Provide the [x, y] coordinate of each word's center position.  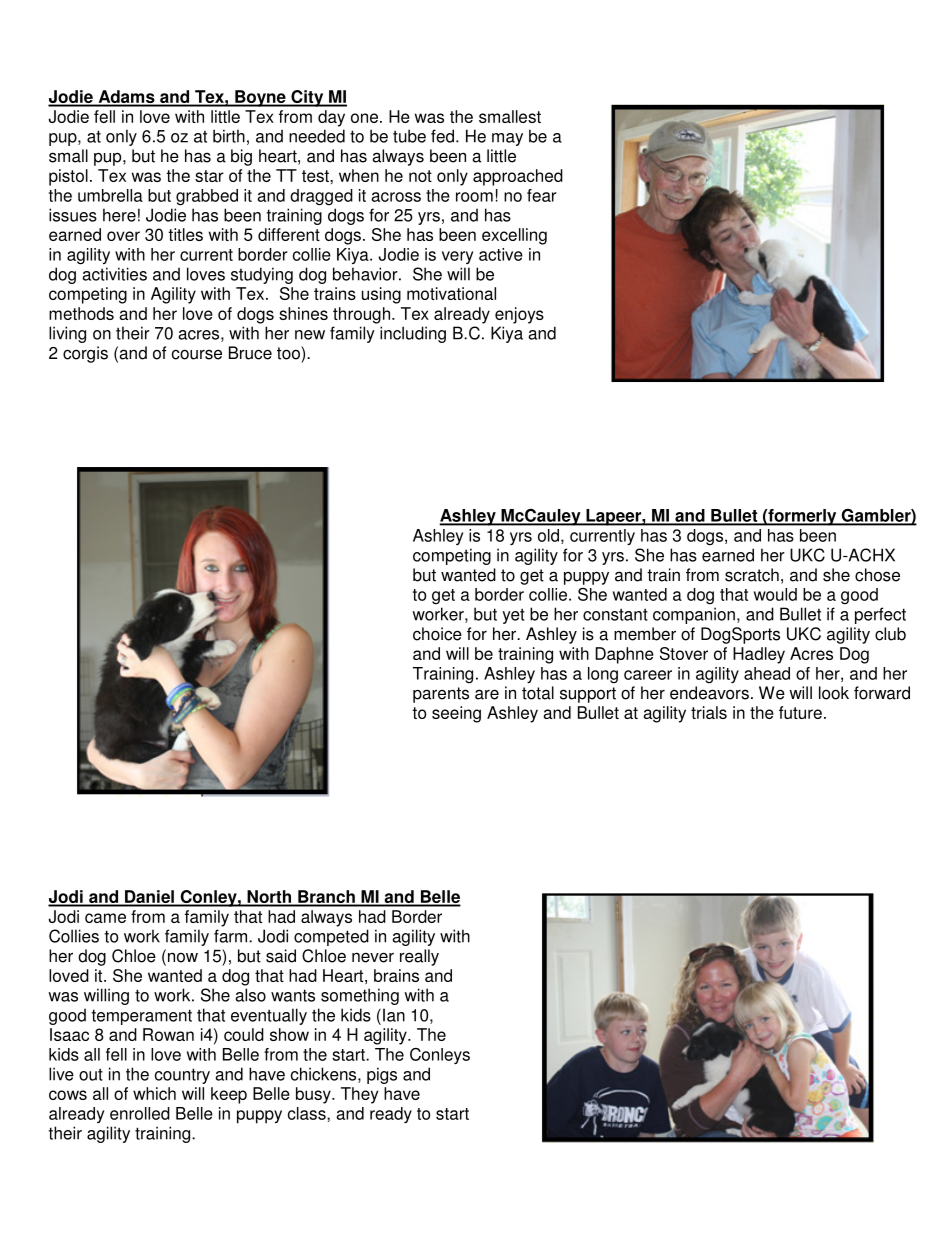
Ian [394, 1015]
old [548, 535]
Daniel [149, 898]
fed [444, 136]
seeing [456, 714]
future [800, 712]
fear [541, 195]
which [154, 1093]
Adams [126, 98]
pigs [382, 1075]
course [197, 354]
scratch [752, 575]
